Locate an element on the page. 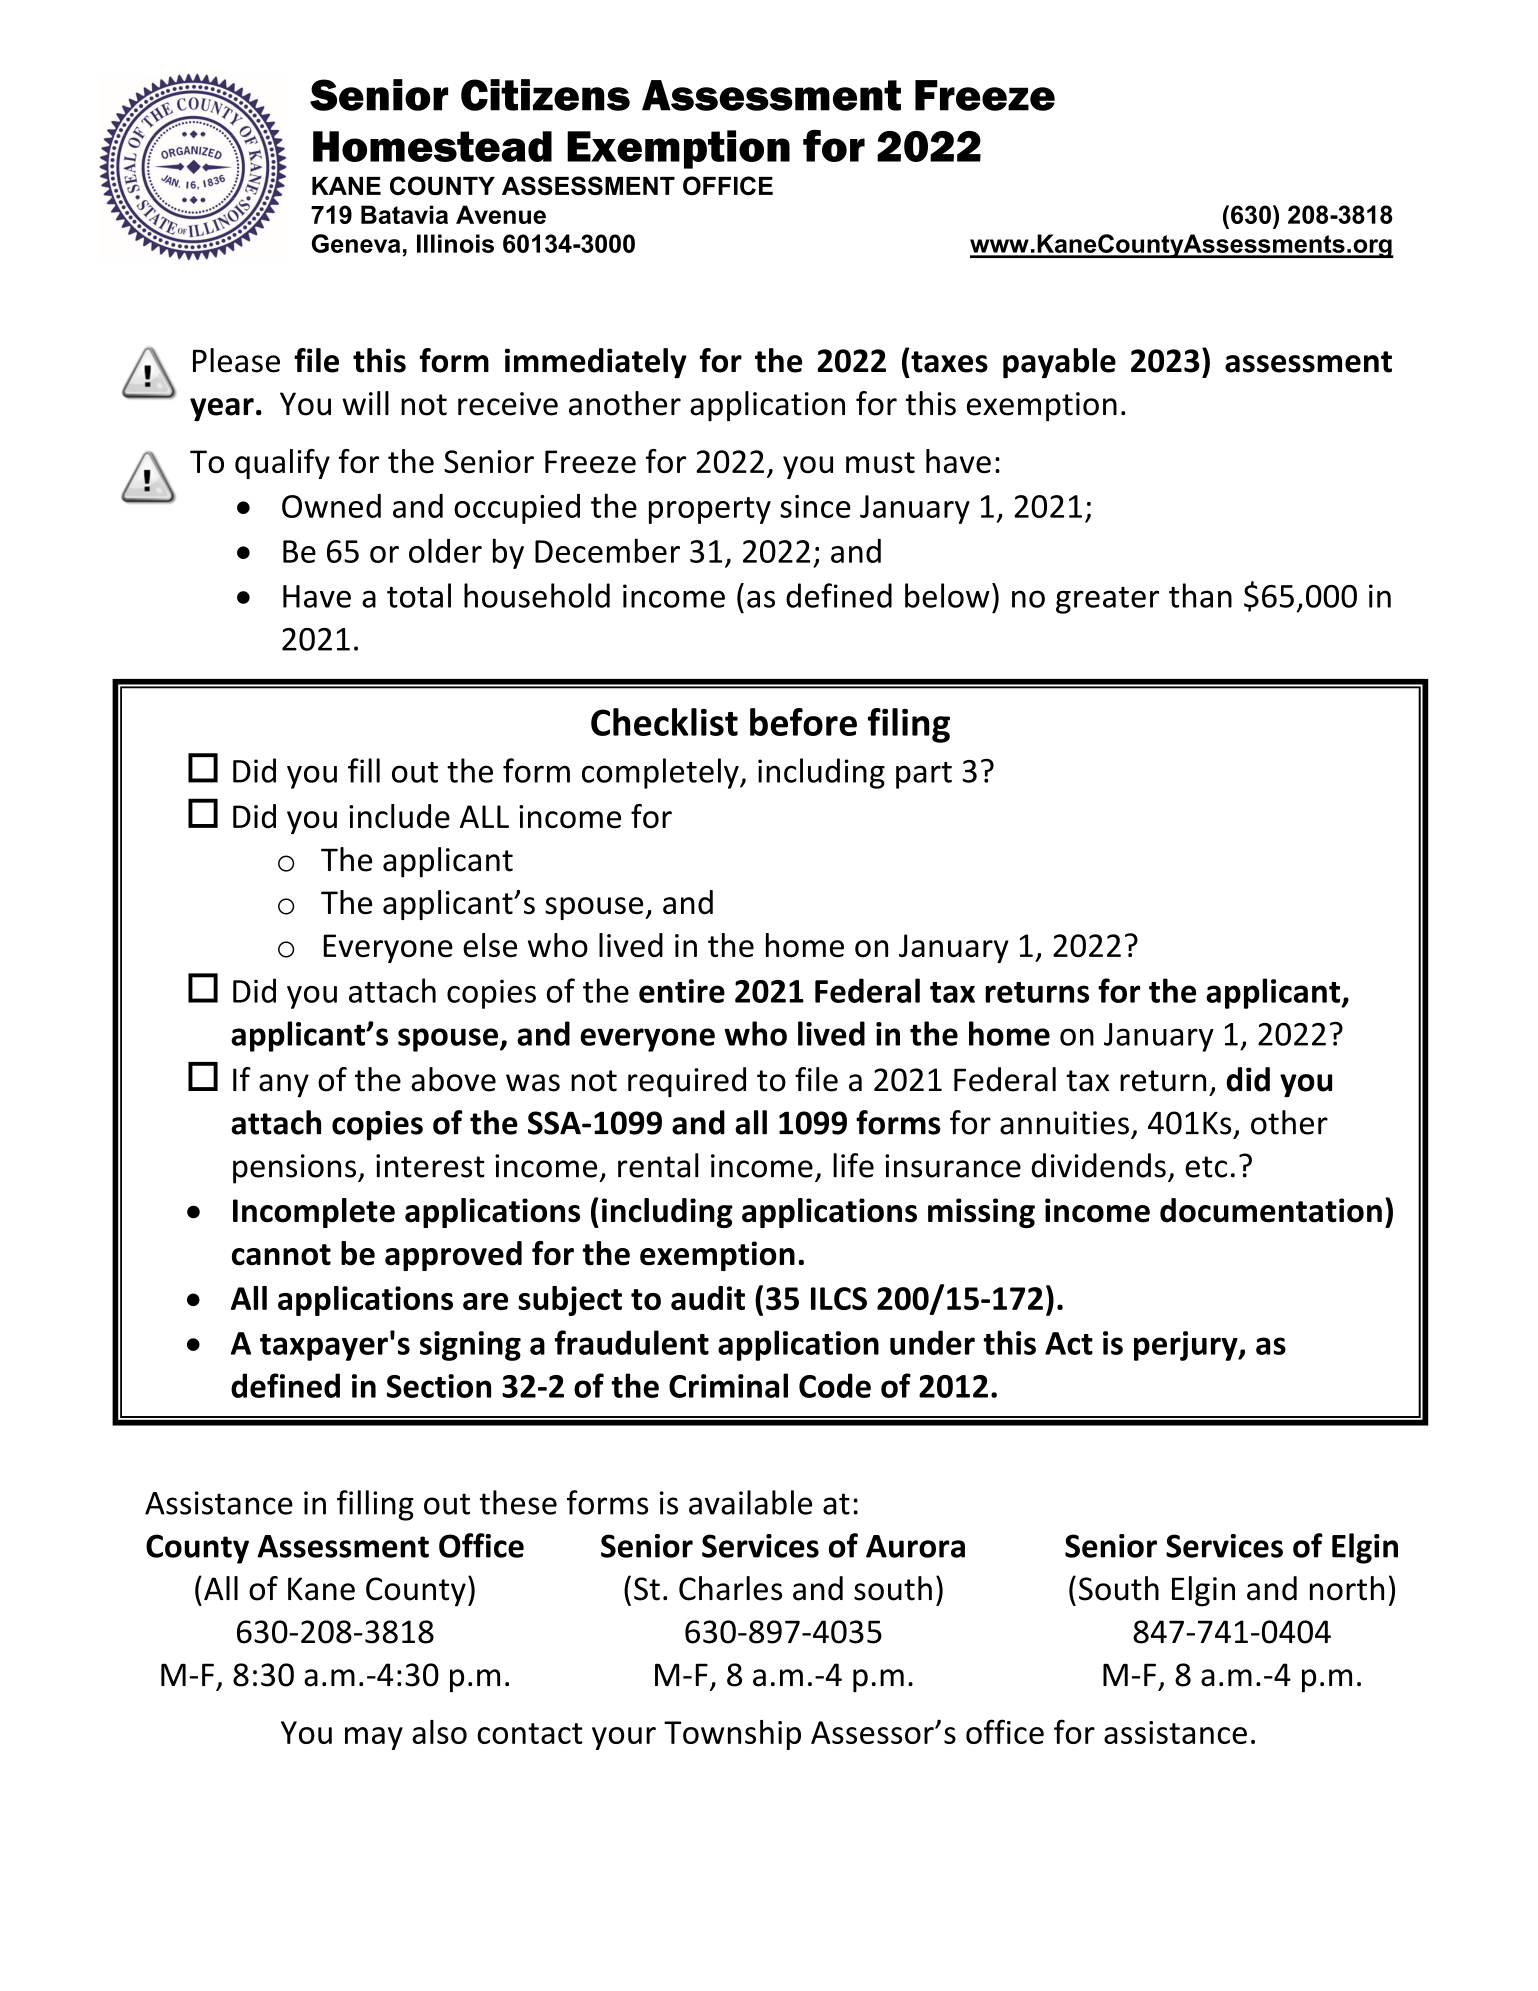  Owned is located at coordinates (331, 505).
